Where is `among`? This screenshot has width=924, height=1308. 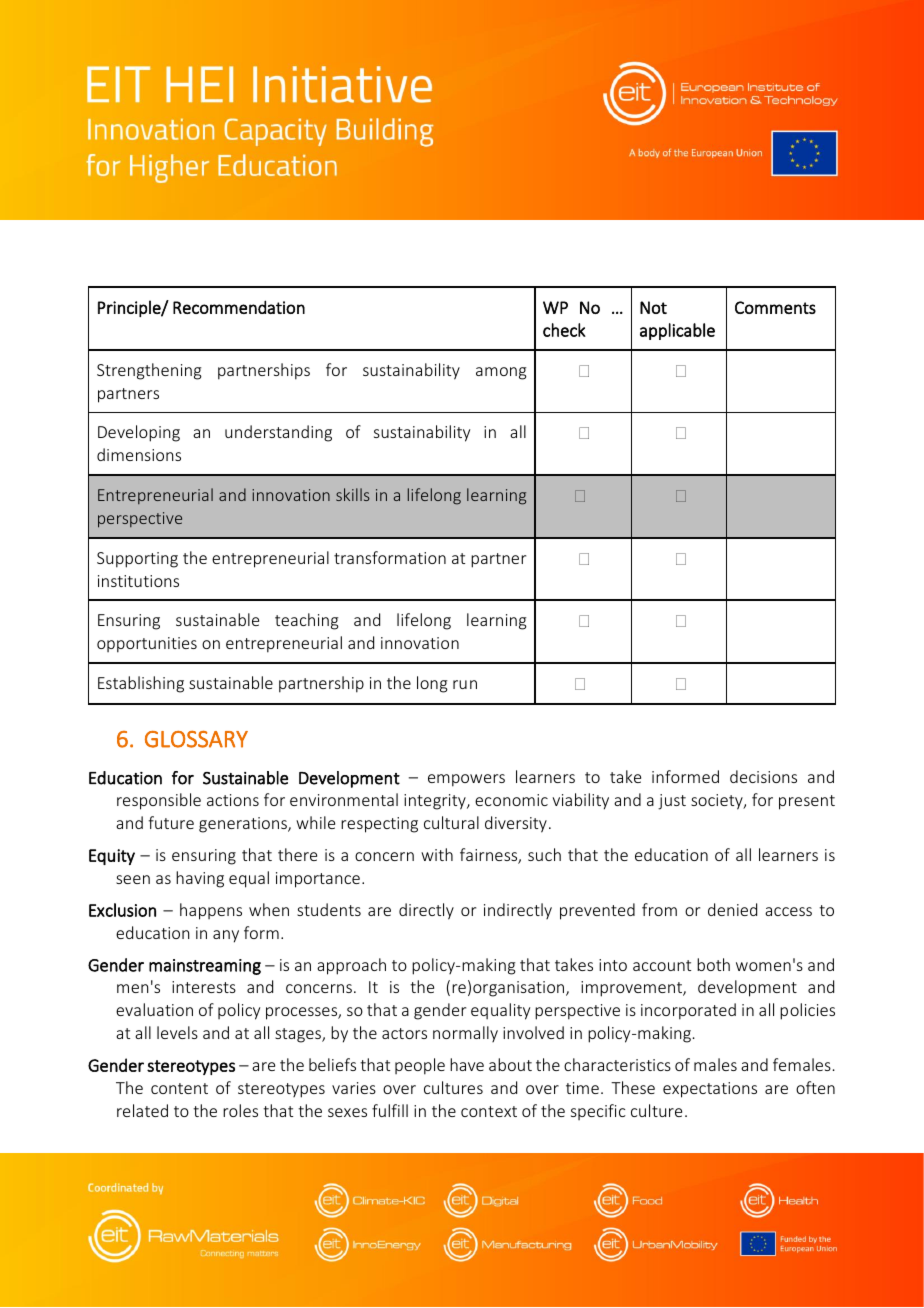
among is located at coordinates (501, 373).
